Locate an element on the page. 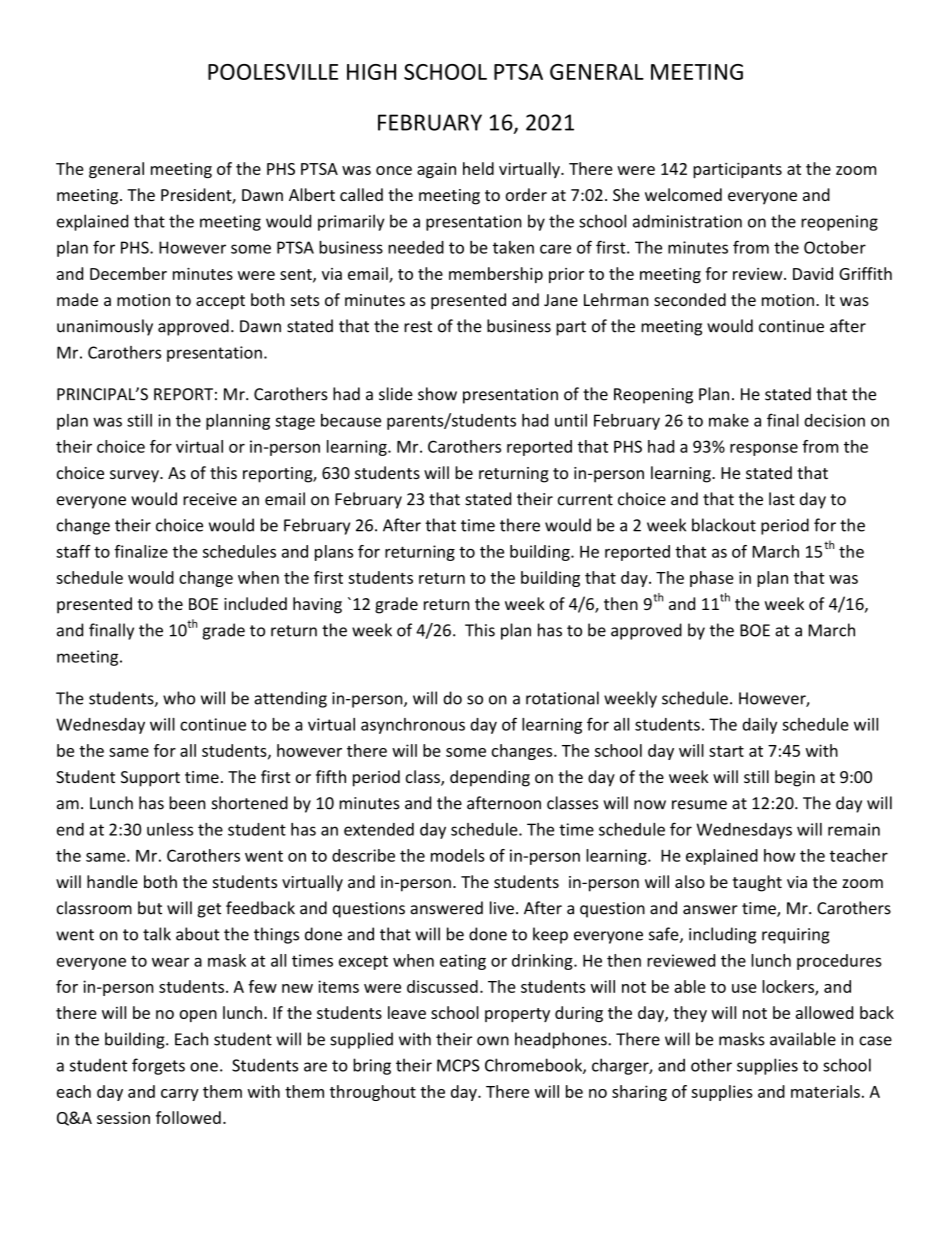  unanimously is located at coordinates (105, 327).
